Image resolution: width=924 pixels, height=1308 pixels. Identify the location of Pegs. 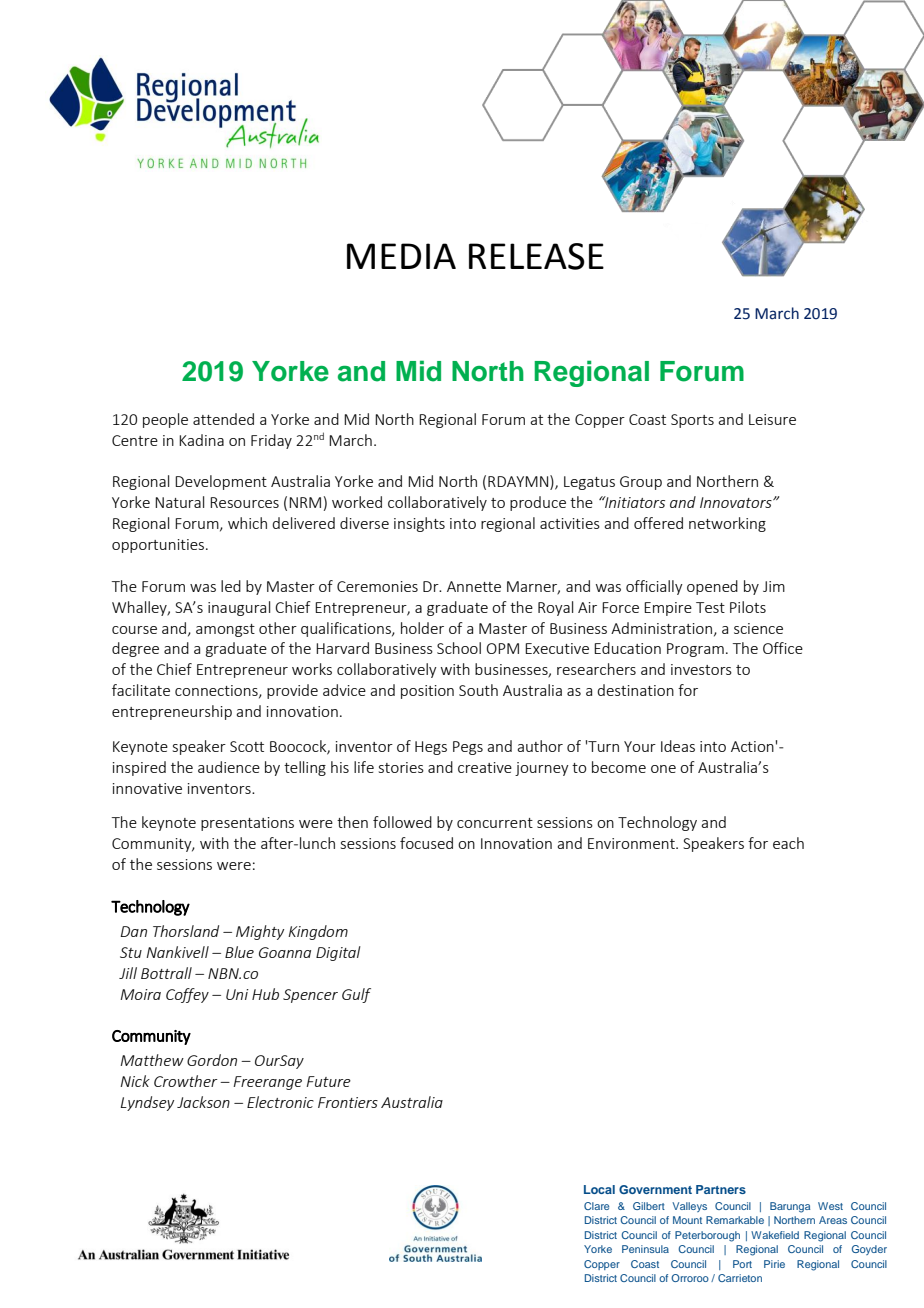
(468, 748).
